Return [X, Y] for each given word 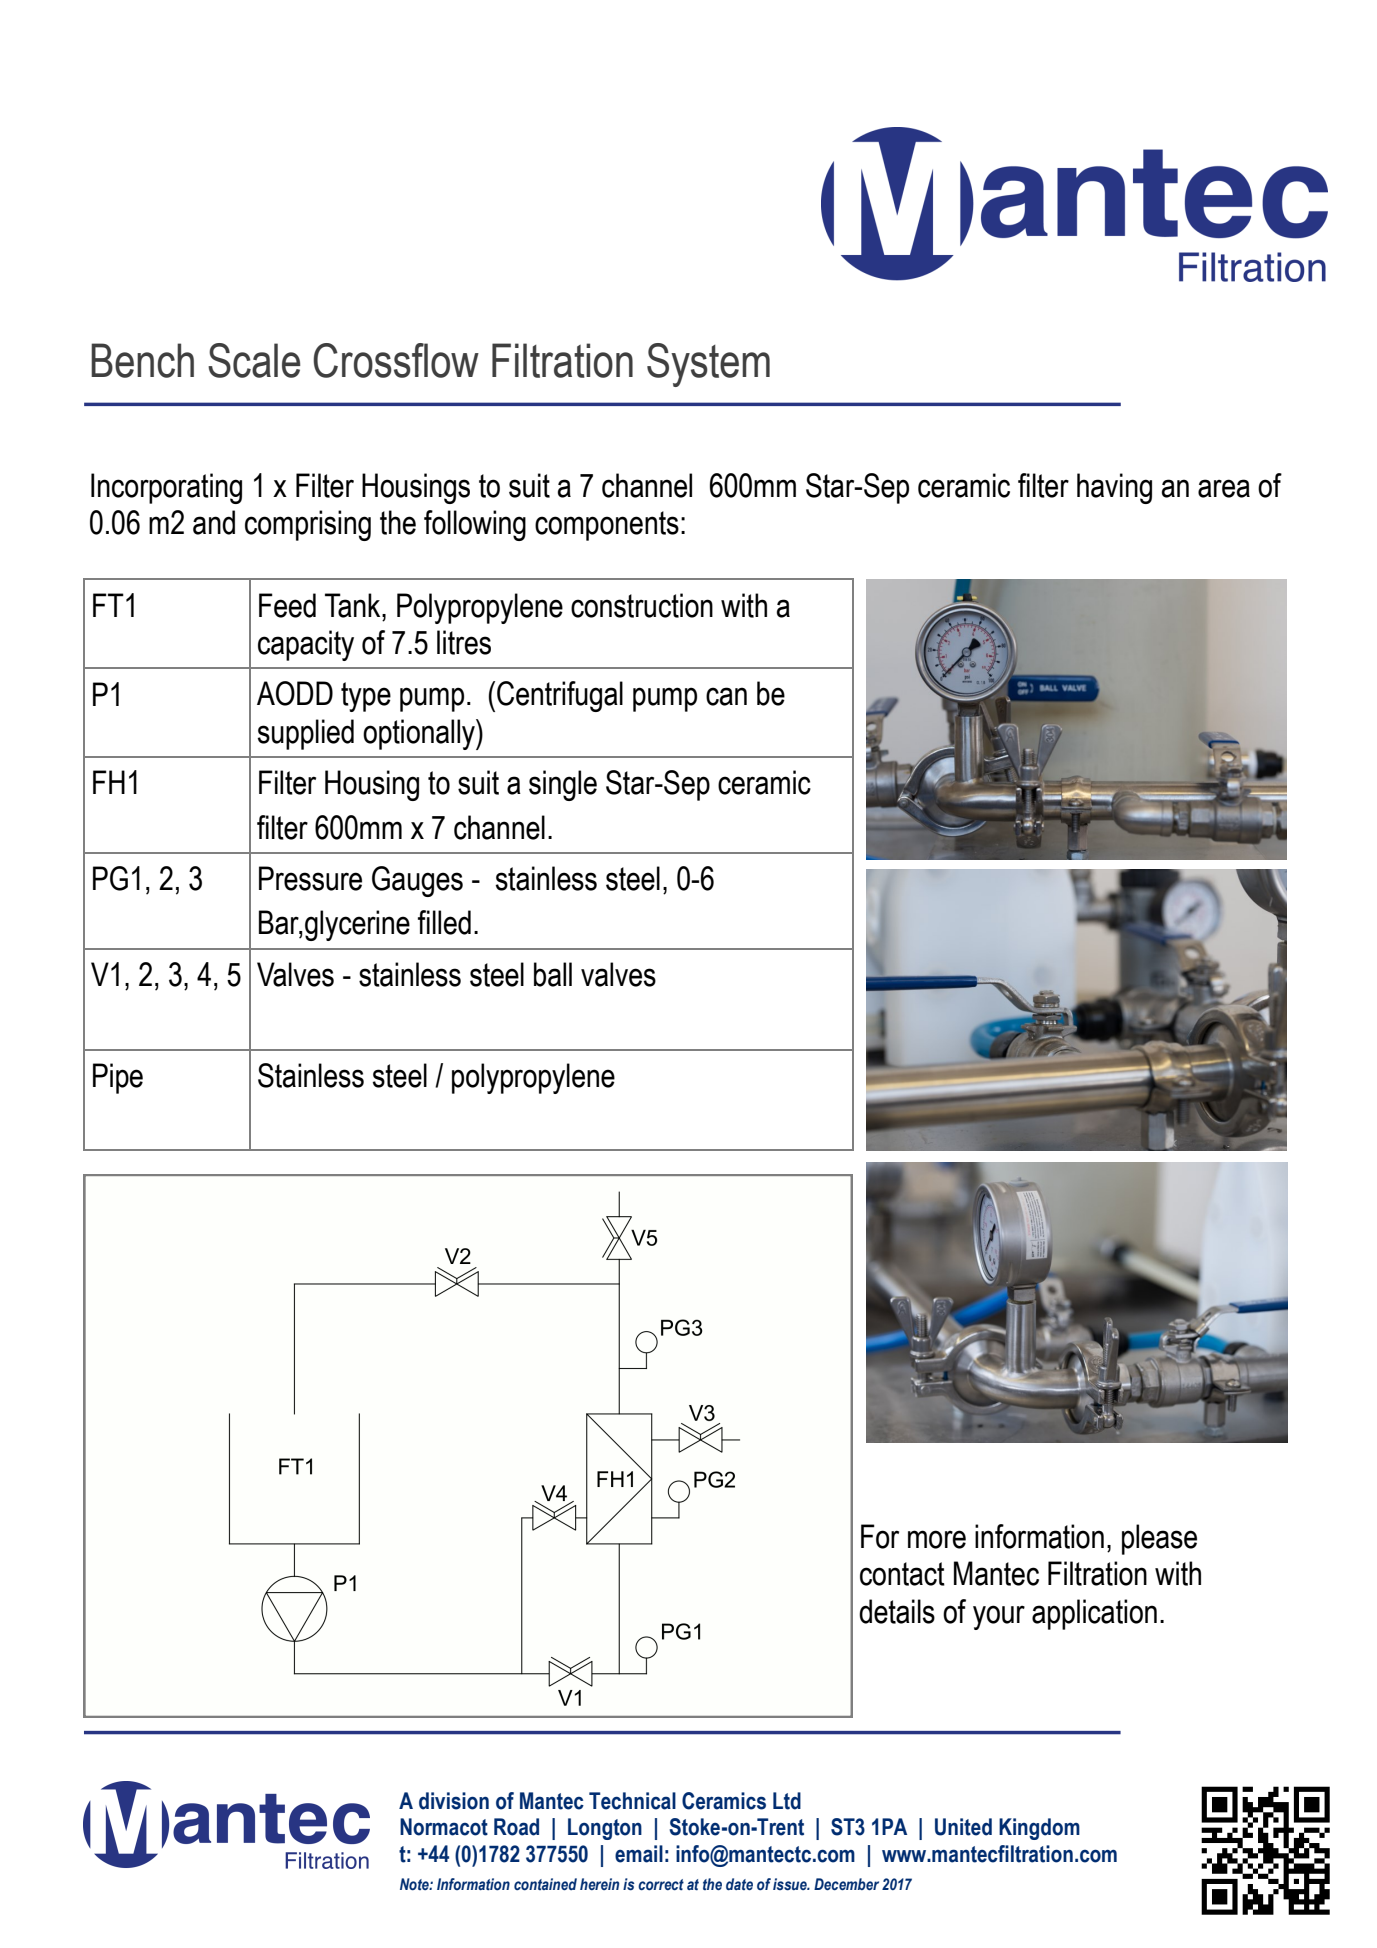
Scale [254, 360]
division [454, 1801]
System [708, 365]
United [963, 1827]
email [639, 1854]
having [1114, 488]
